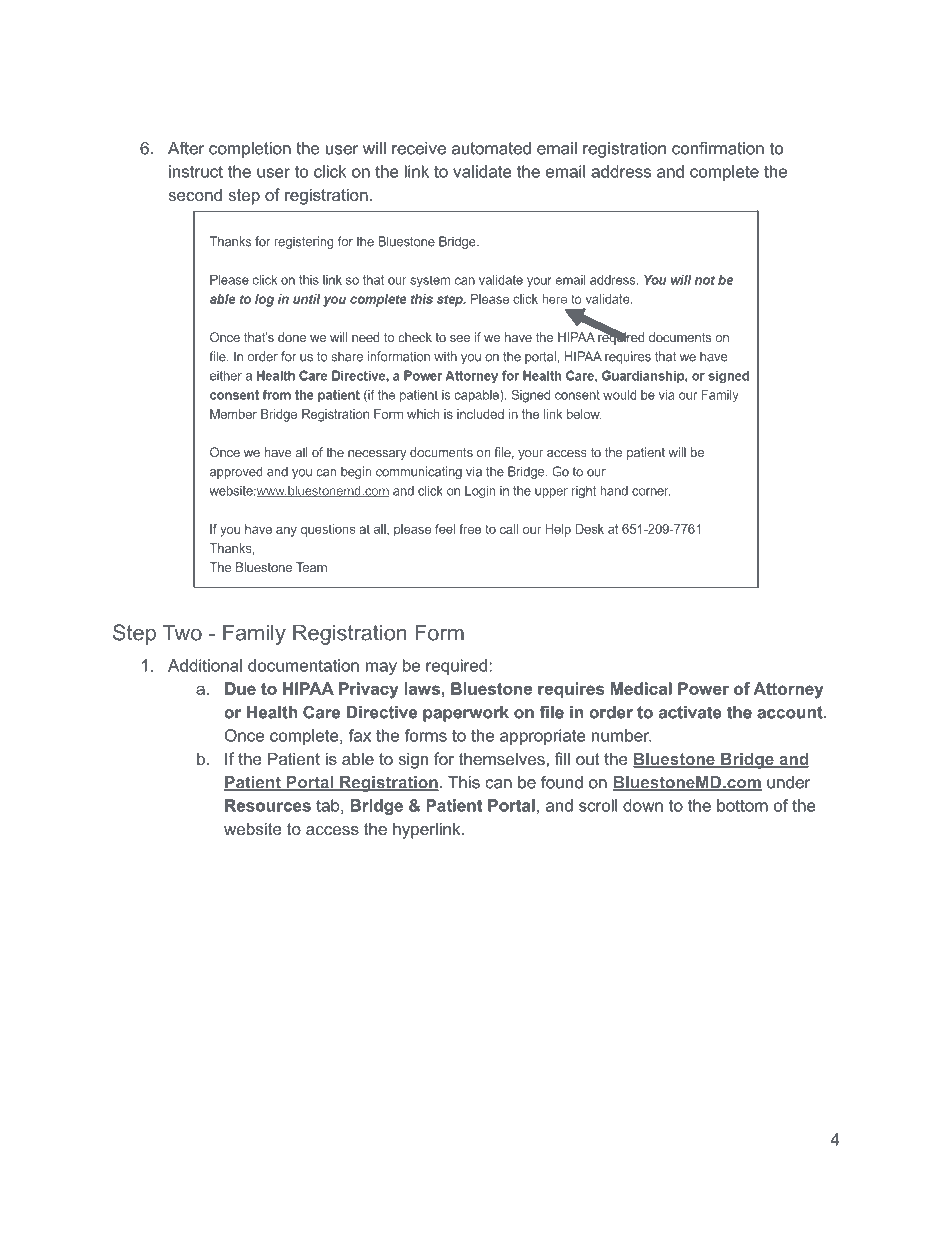 The image size is (952, 1233). I want to click on Two, so click(182, 632).
